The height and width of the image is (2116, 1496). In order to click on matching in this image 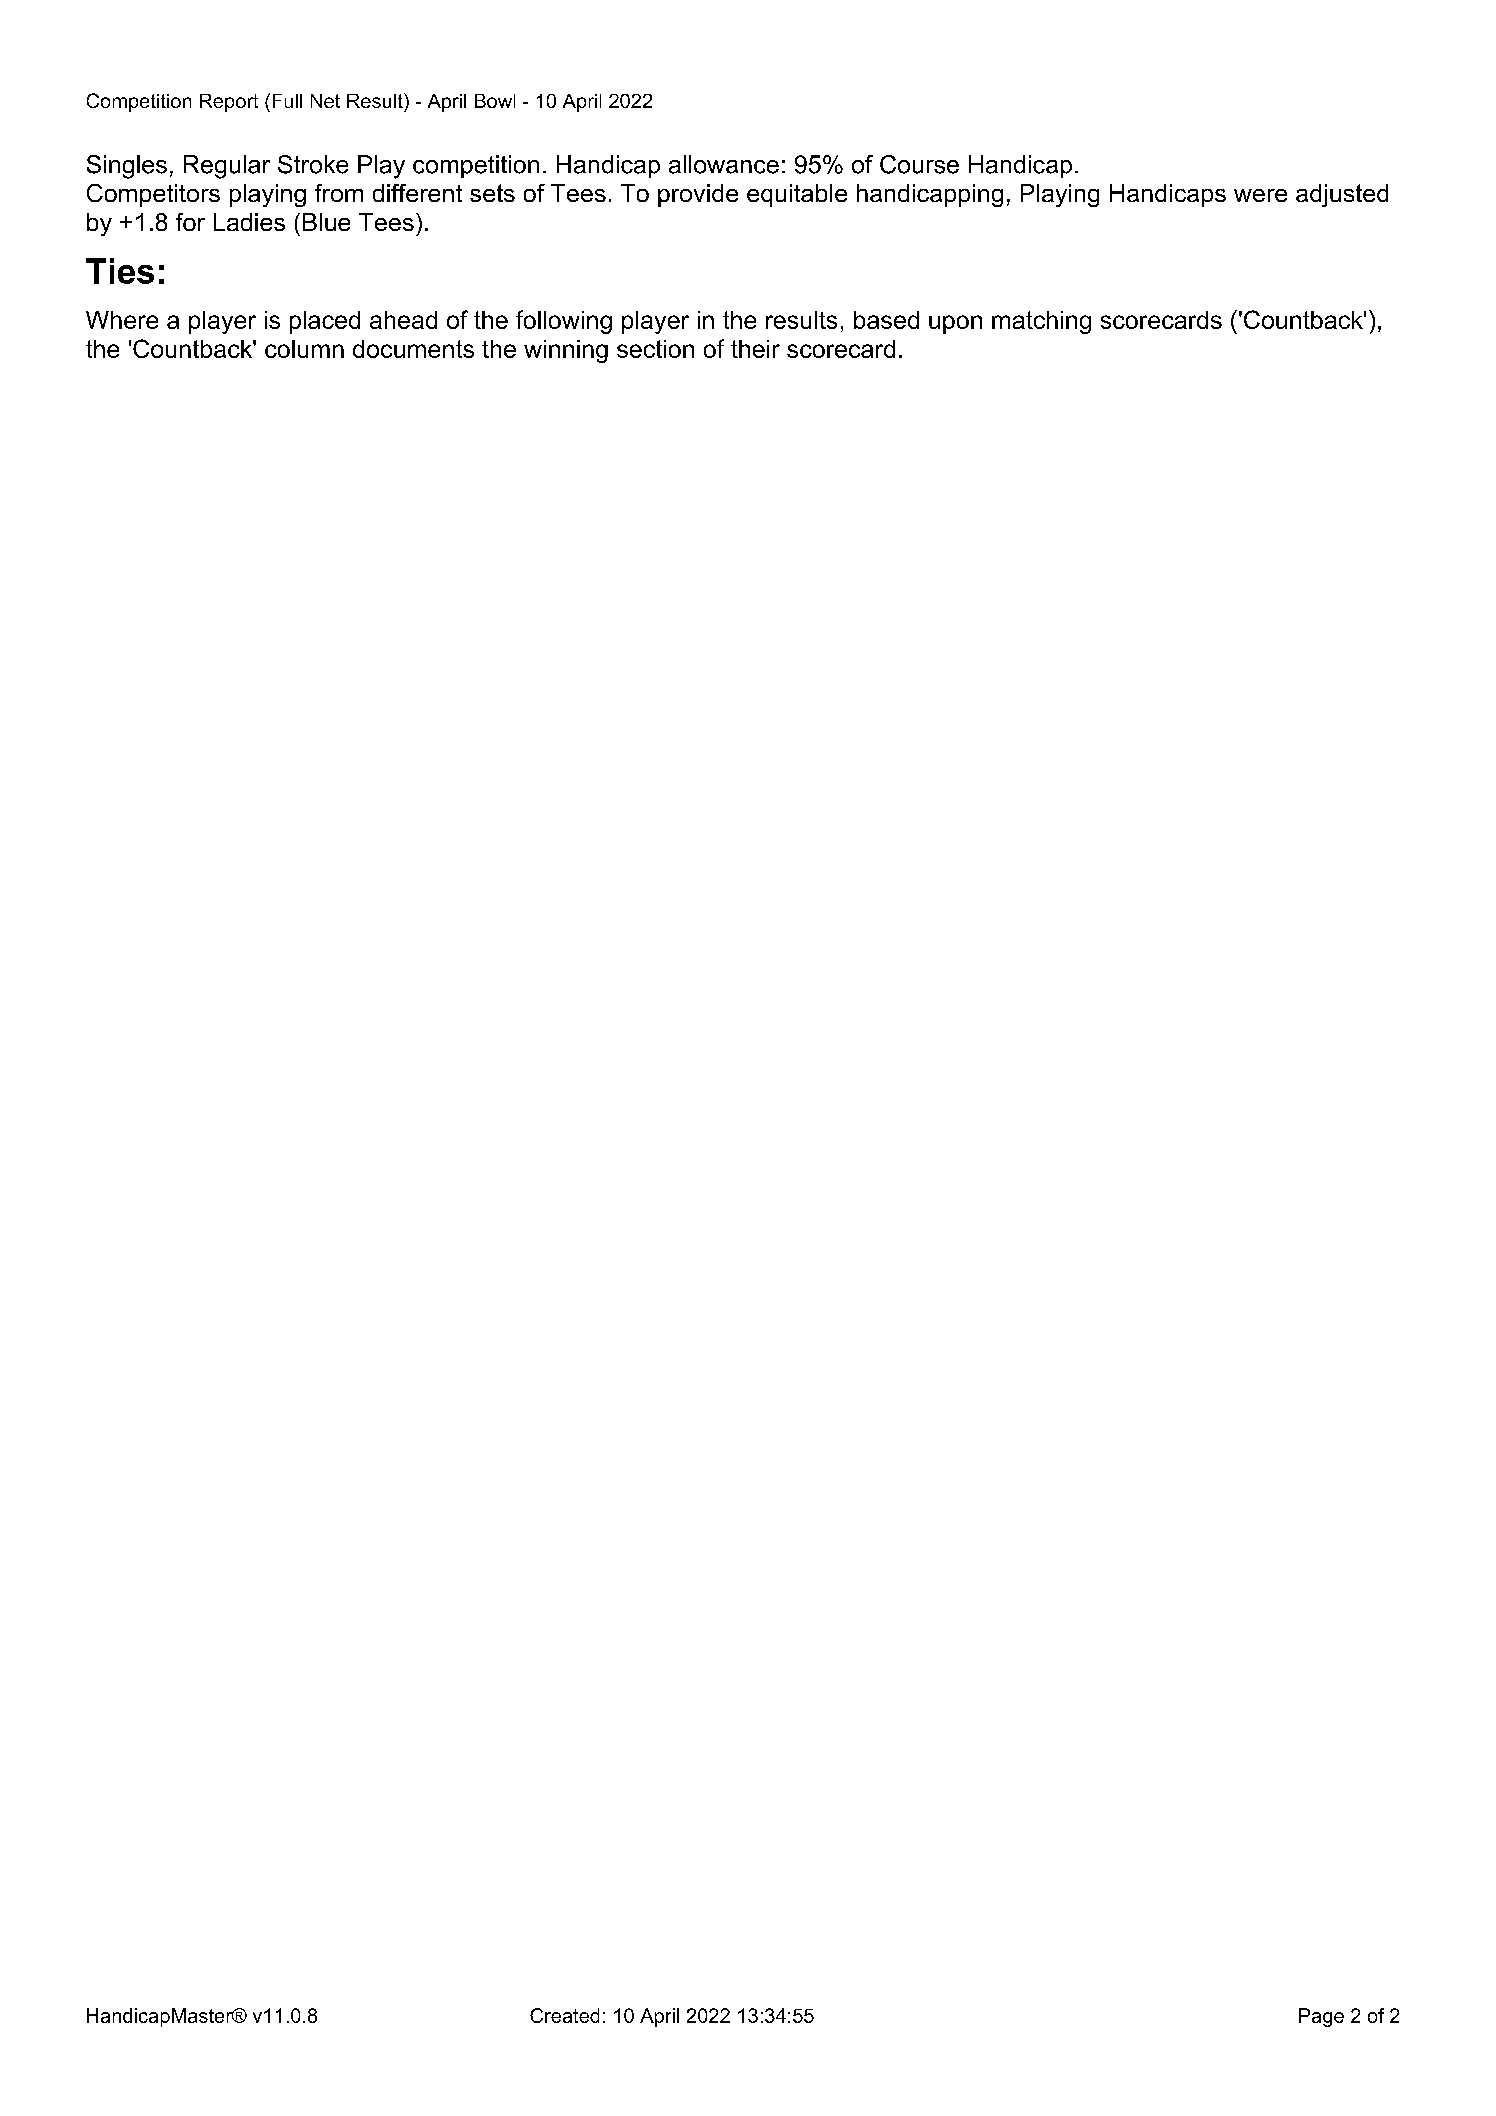, I will do `click(1041, 322)`.
